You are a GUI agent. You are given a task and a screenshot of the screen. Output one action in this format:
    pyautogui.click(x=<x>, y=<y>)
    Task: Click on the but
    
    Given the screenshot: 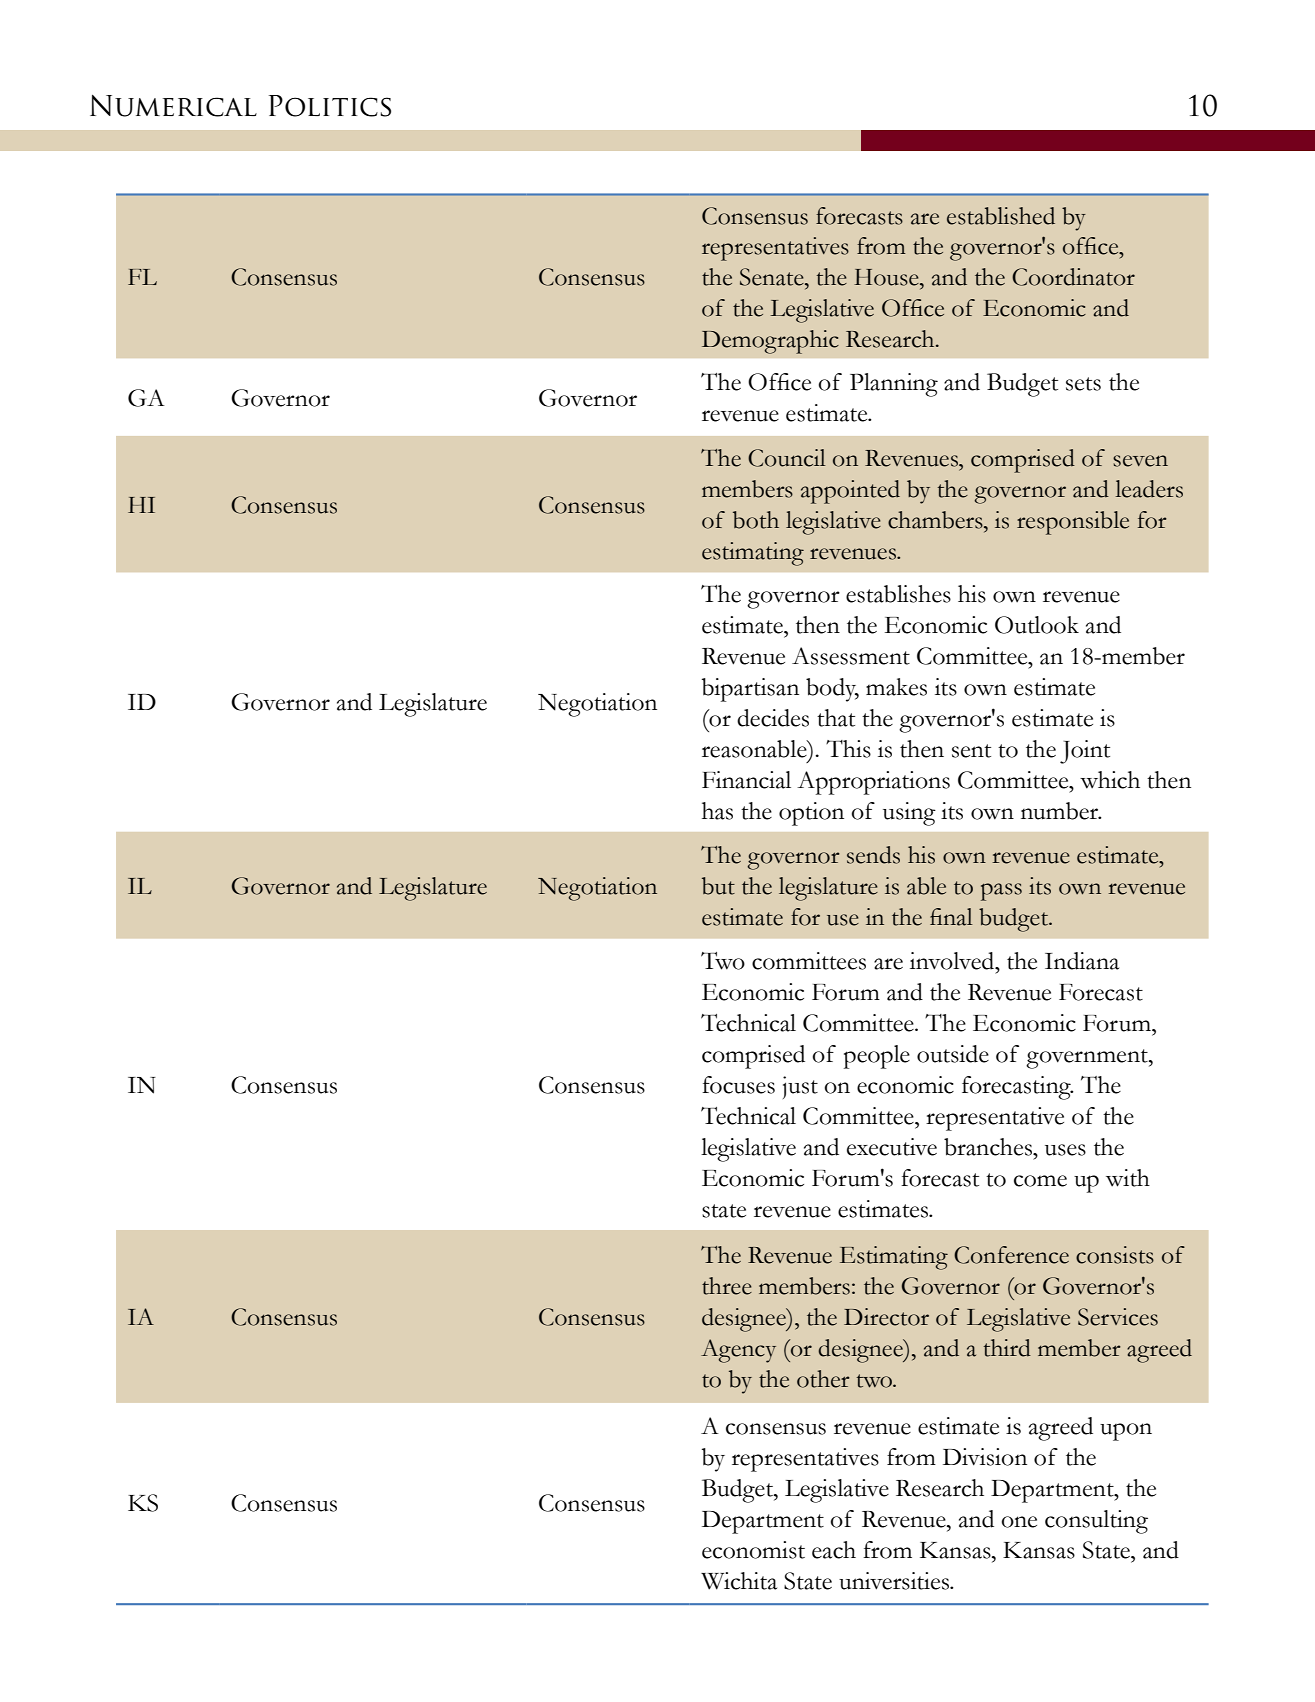 What is the action you would take?
    pyautogui.click(x=718, y=886)
